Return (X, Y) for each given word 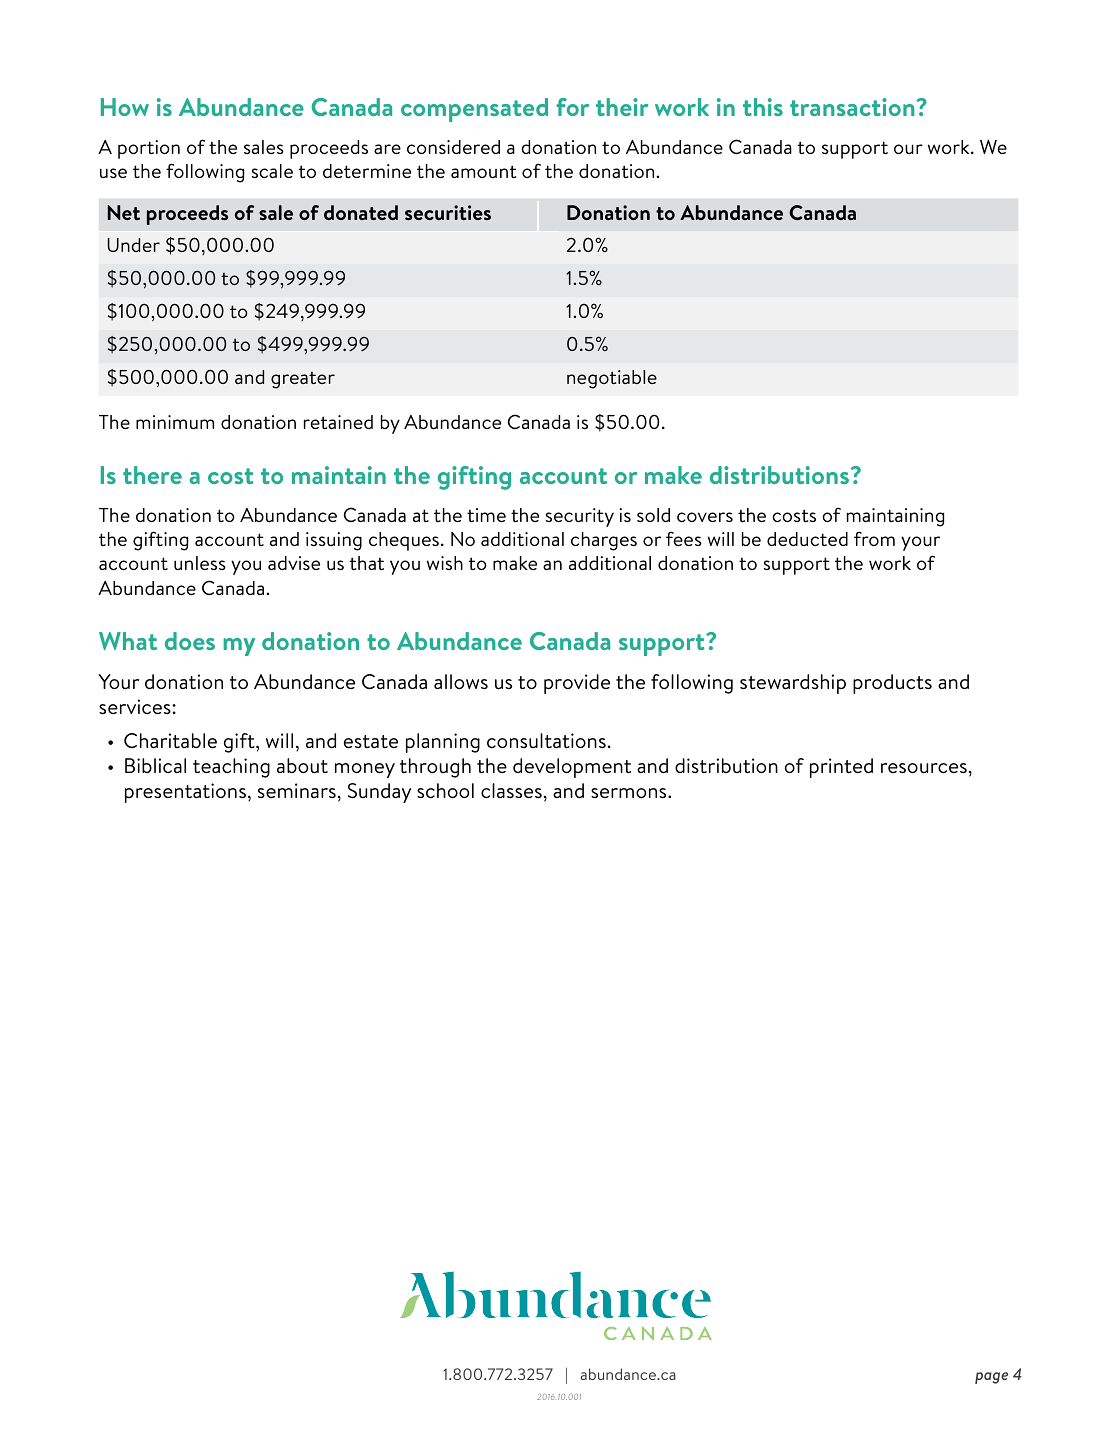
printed (841, 768)
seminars (297, 790)
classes (511, 791)
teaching (231, 768)
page (991, 1378)
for (572, 107)
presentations (185, 793)
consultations (546, 741)
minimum (175, 422)
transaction (853, 107)
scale (272, 171)
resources (924, 768)
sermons (630, 793)
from (874, 538)
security (580, 517)
